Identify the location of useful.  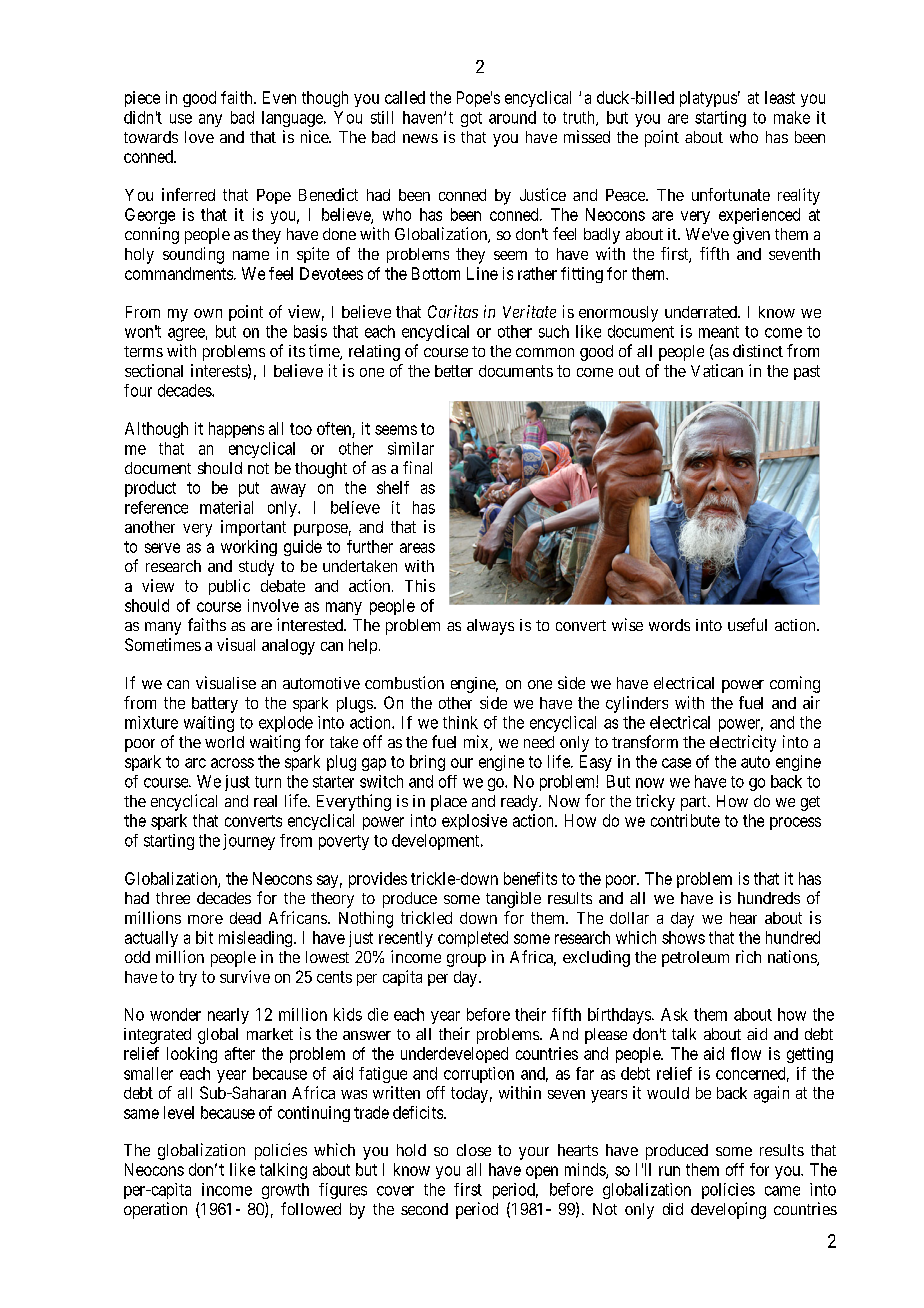
(747, 624).
